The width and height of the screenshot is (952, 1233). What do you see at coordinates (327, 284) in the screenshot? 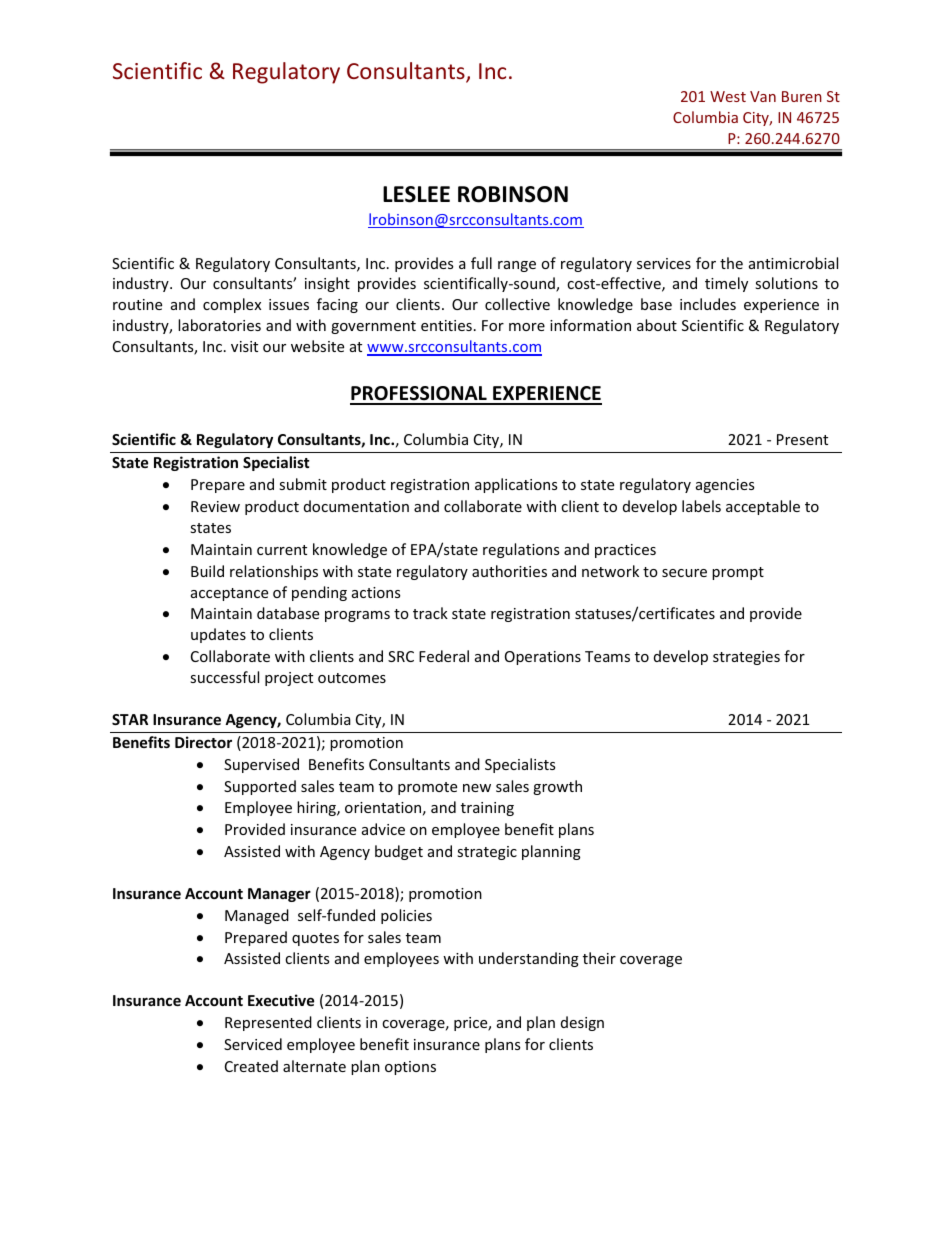
I see `insight` at bounding box center [327, 284].
